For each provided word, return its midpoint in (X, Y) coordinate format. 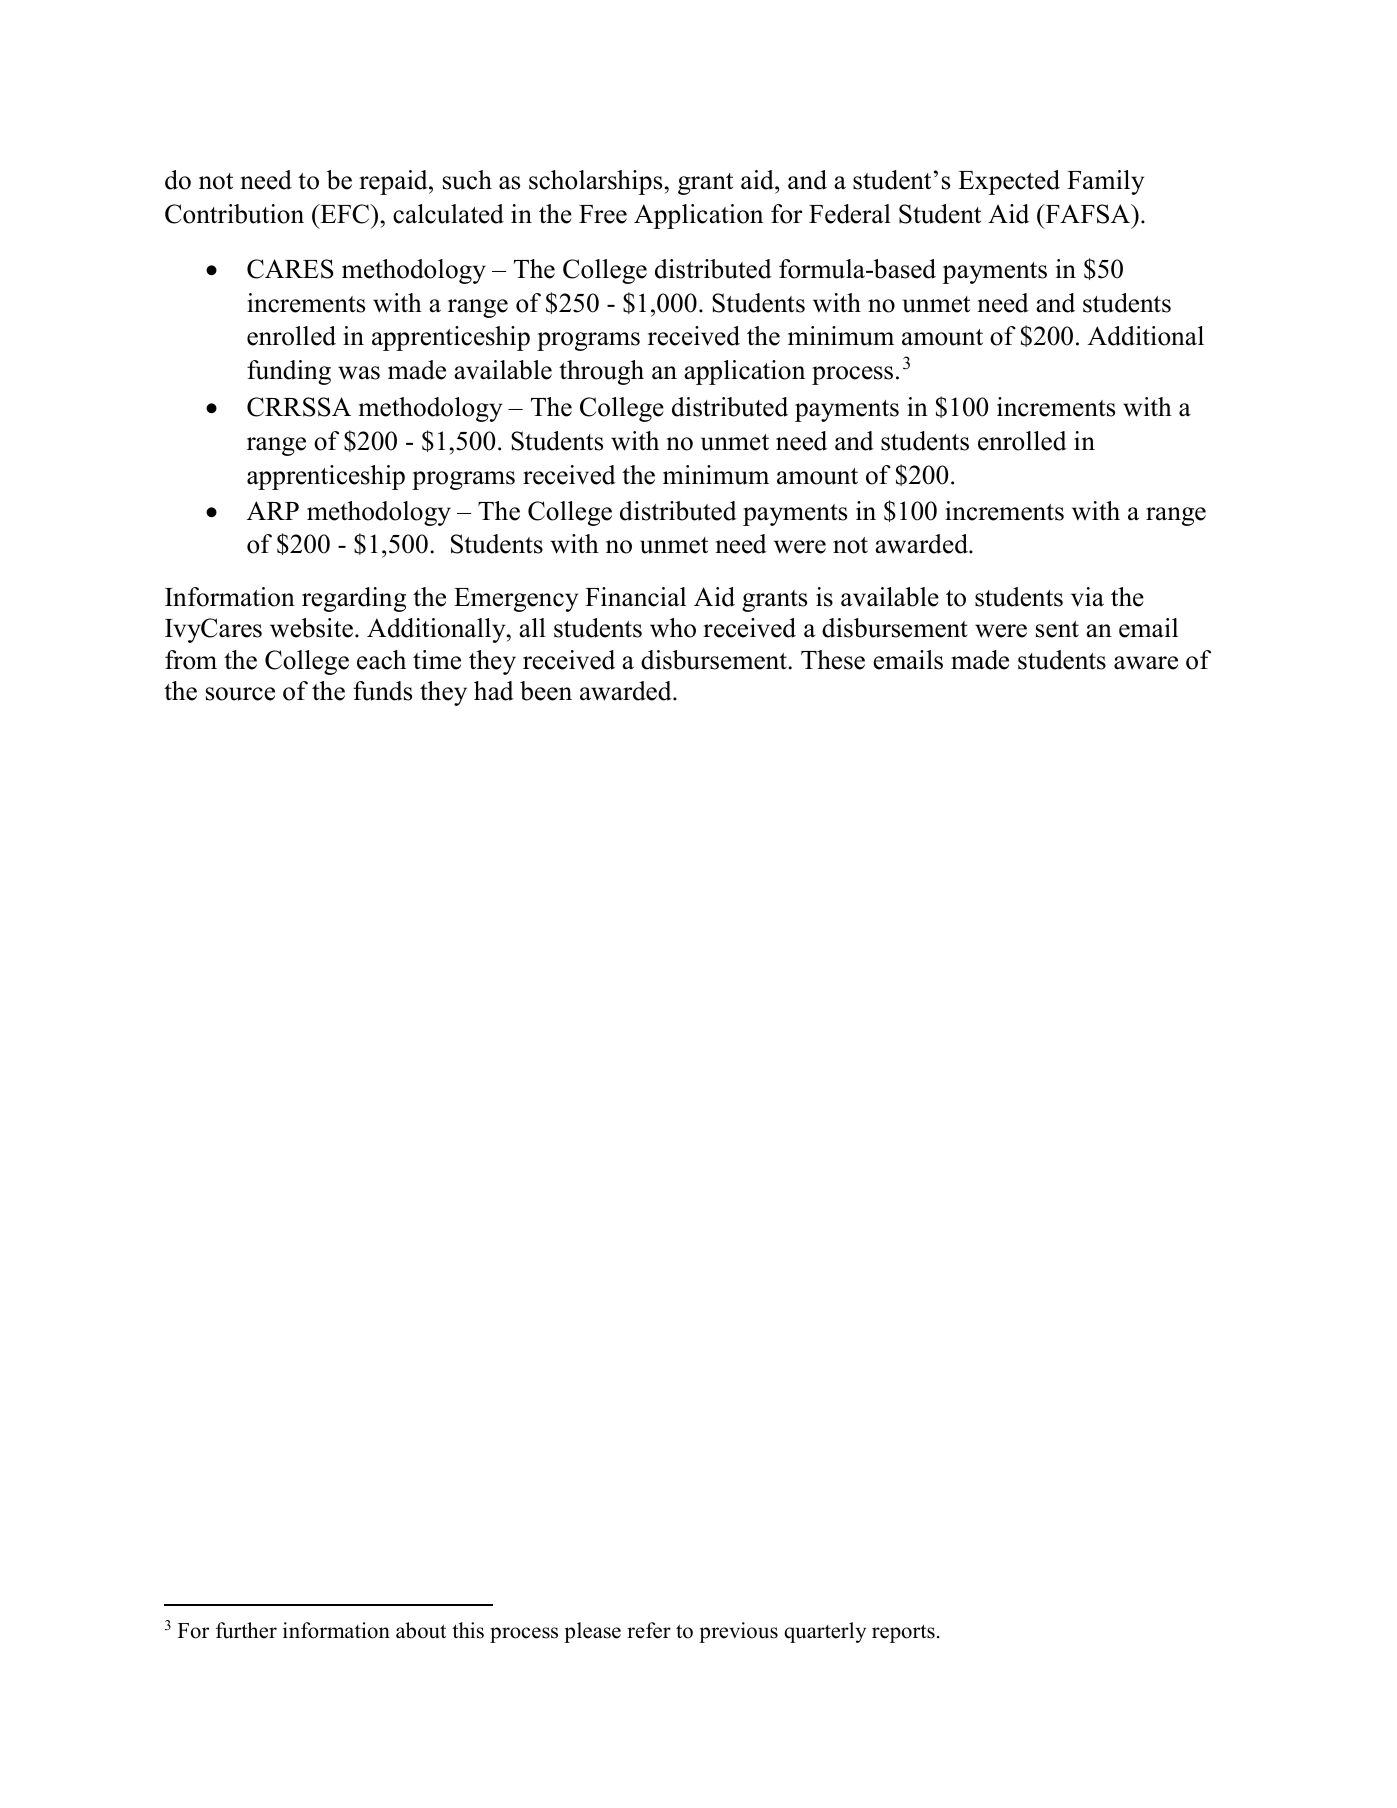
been (546, 691)
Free (603, 214)
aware (1146, 663)
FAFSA (1087, 214)
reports (903, 1633)
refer (649, 1630)
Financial (635, 597)
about (421, 1630)
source (240, 694)
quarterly (825, 1632)
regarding (354, 599)
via (1087, 597)
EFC (345, 214)
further (246, 1630)
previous (738, 1632)
